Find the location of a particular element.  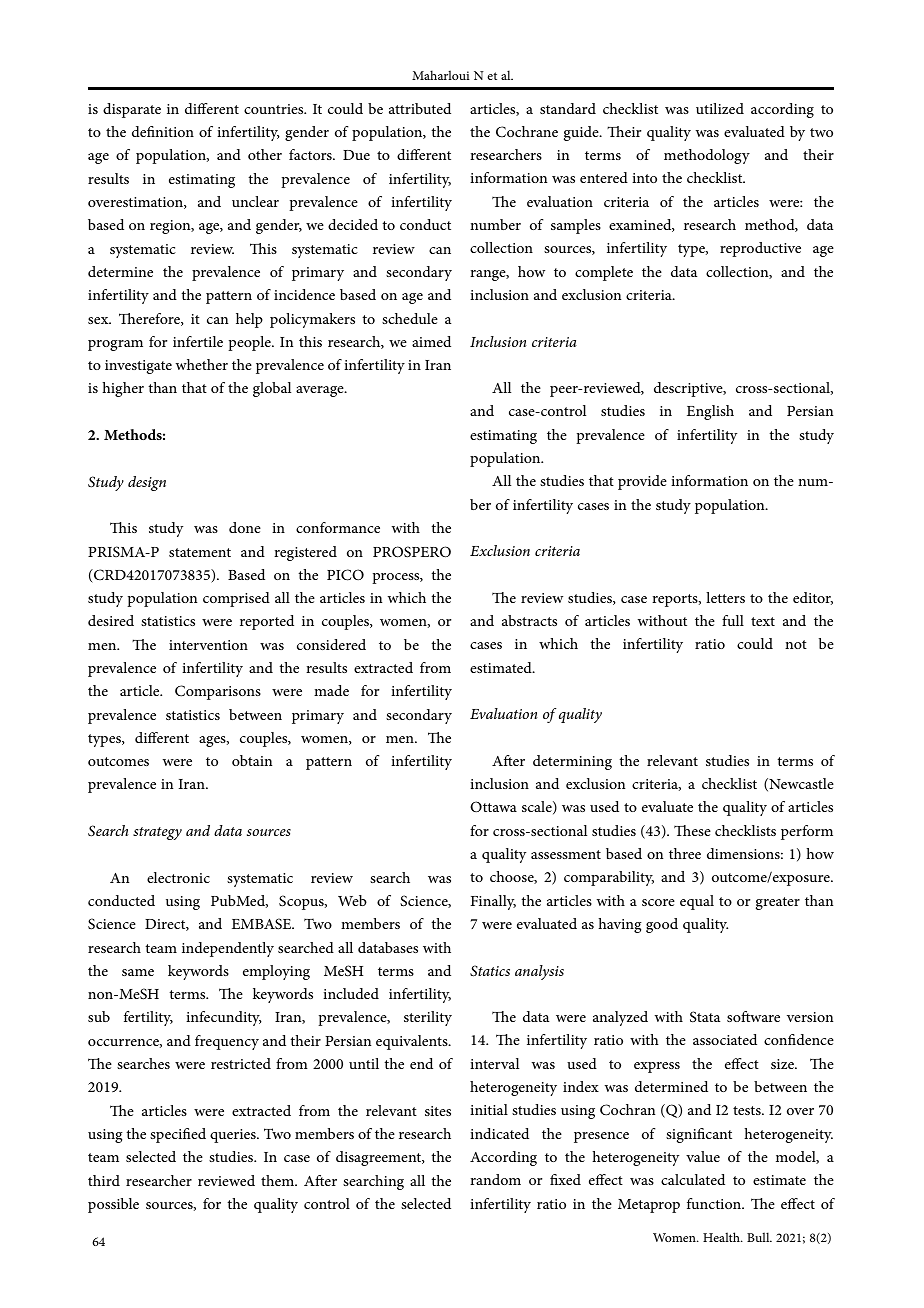

design is located at coordinates (147, 483).
